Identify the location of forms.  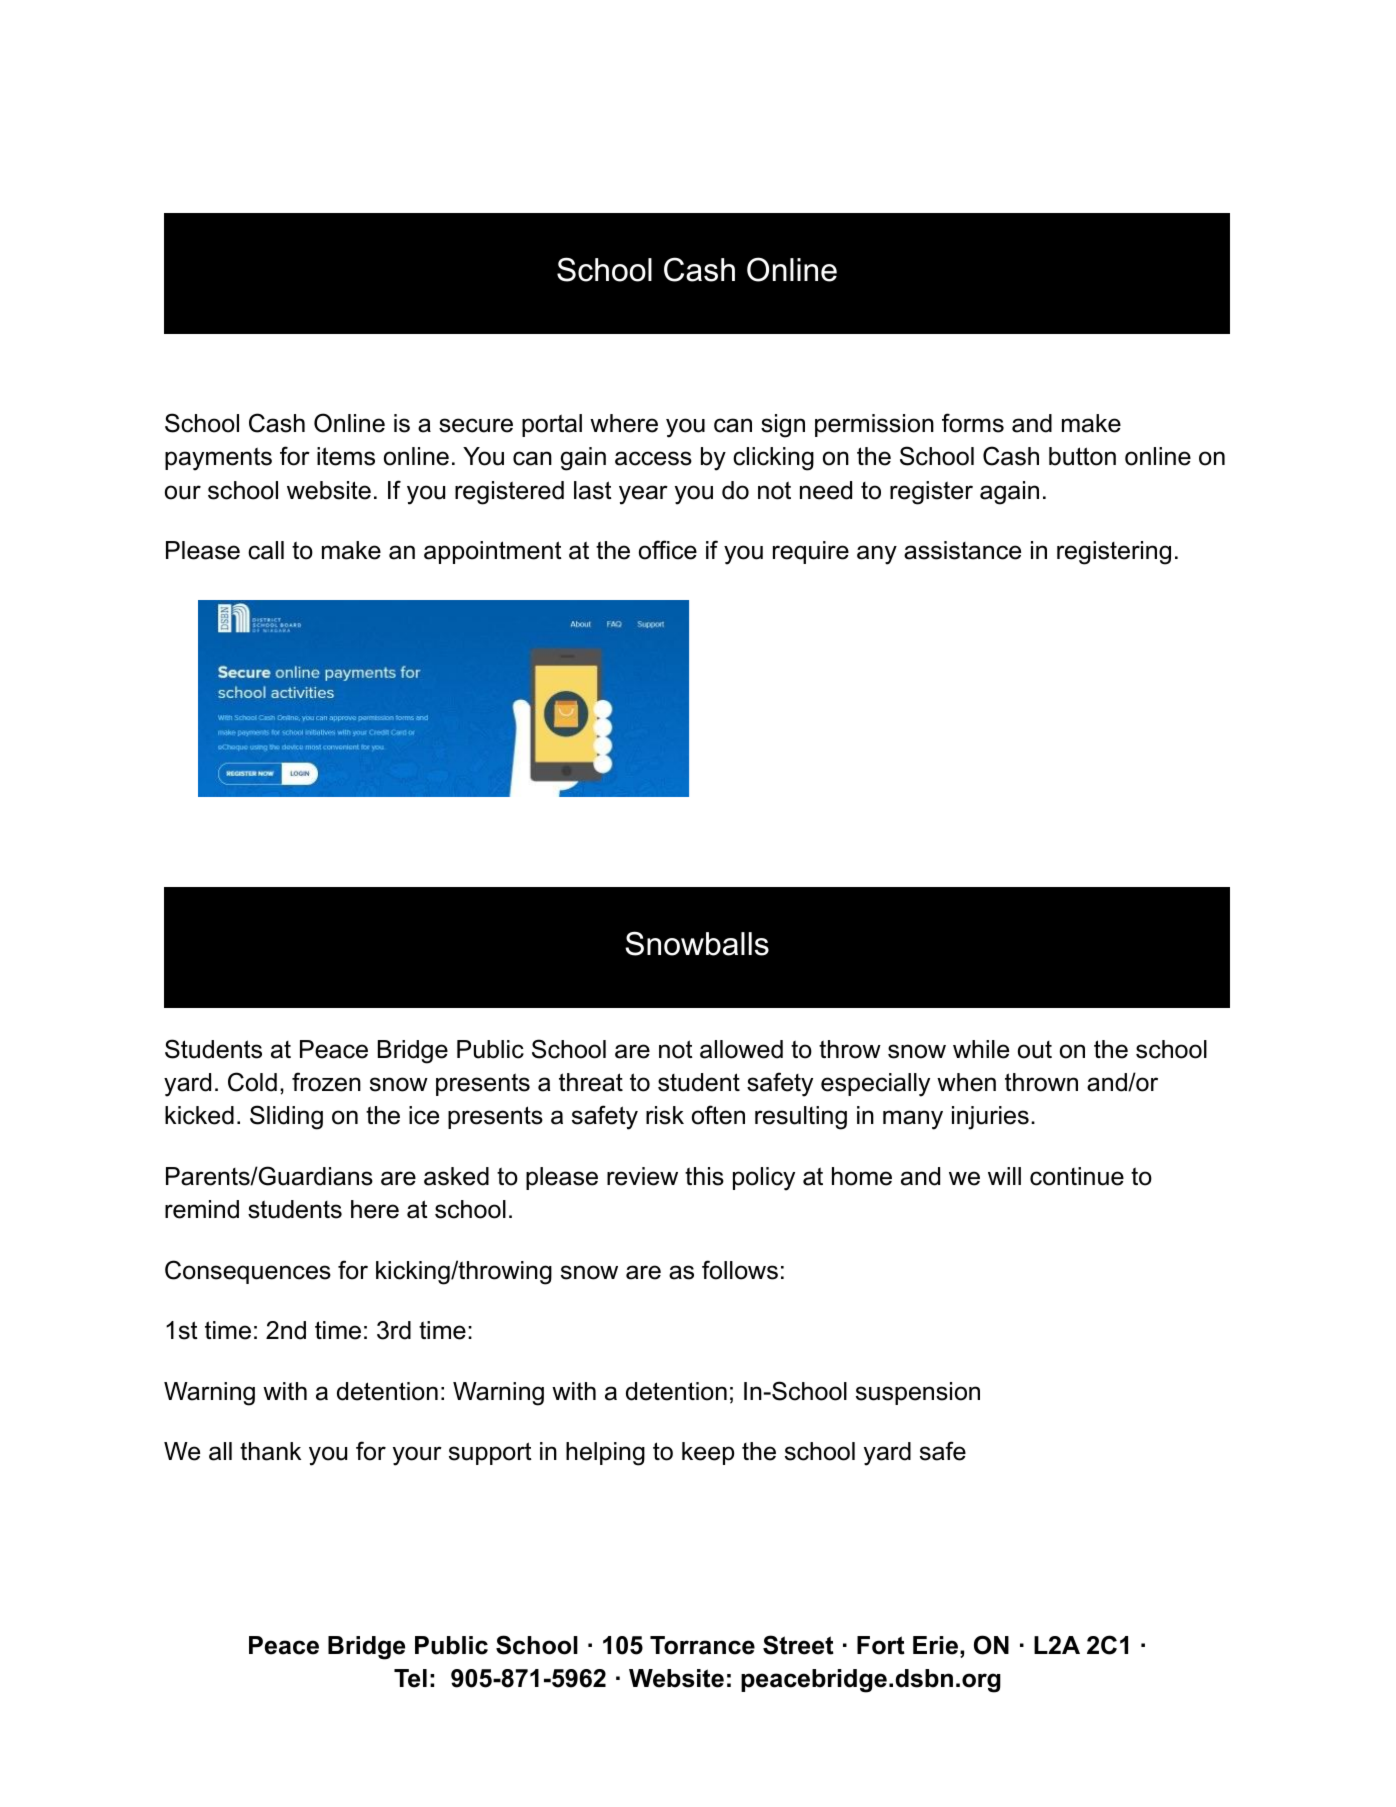
(973, 423).
